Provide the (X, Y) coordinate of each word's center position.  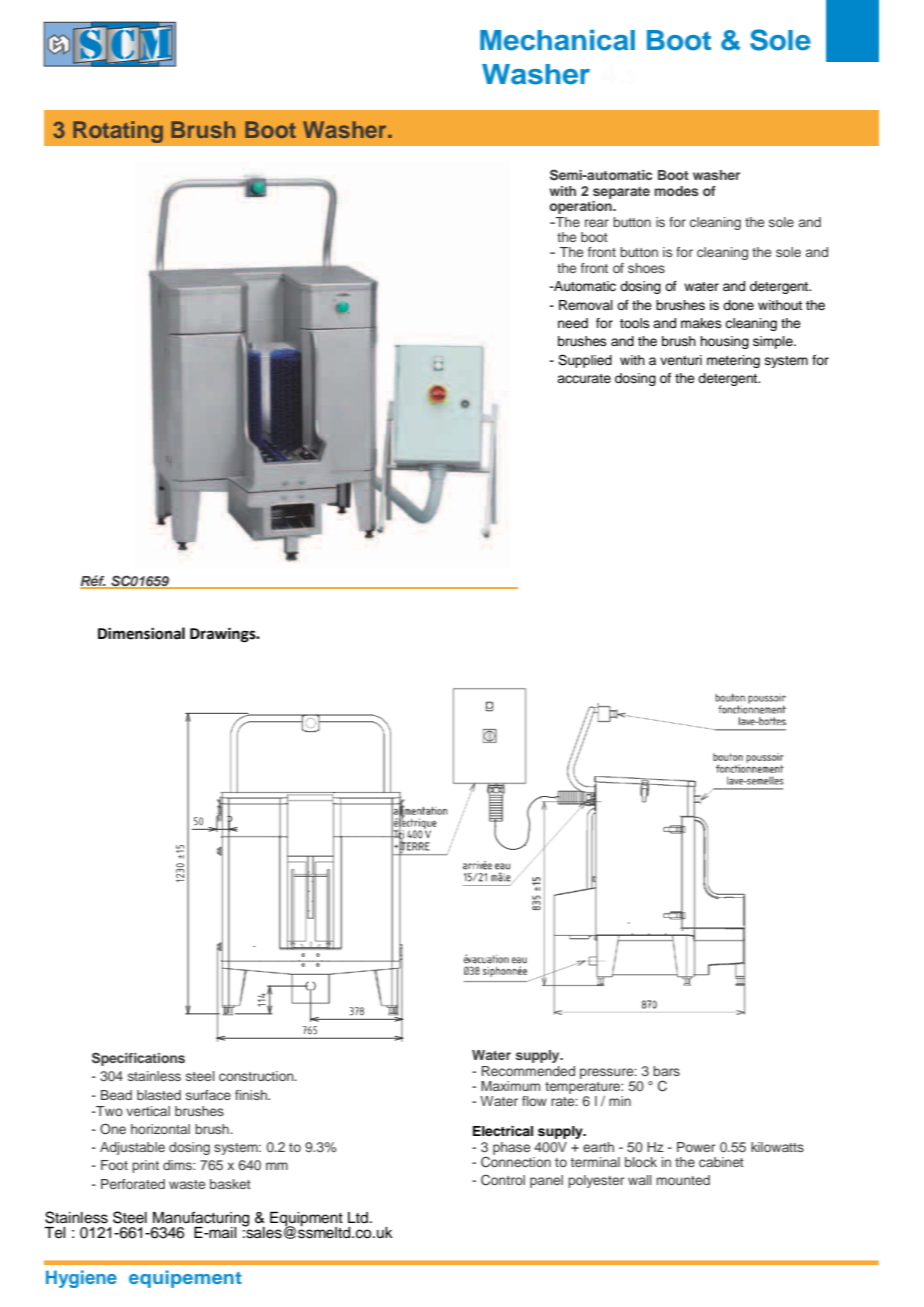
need (573, 323)
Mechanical (557, 40)
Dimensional (141, 633)
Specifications (138, 1059)
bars (666, 1071)
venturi (681, 360)
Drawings (224, 635)
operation (581, 207)
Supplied (585, 361)
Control (503, 1180)
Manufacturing (200, 1220)
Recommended (528, 1071)
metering (733, 361)
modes (677, 191)
